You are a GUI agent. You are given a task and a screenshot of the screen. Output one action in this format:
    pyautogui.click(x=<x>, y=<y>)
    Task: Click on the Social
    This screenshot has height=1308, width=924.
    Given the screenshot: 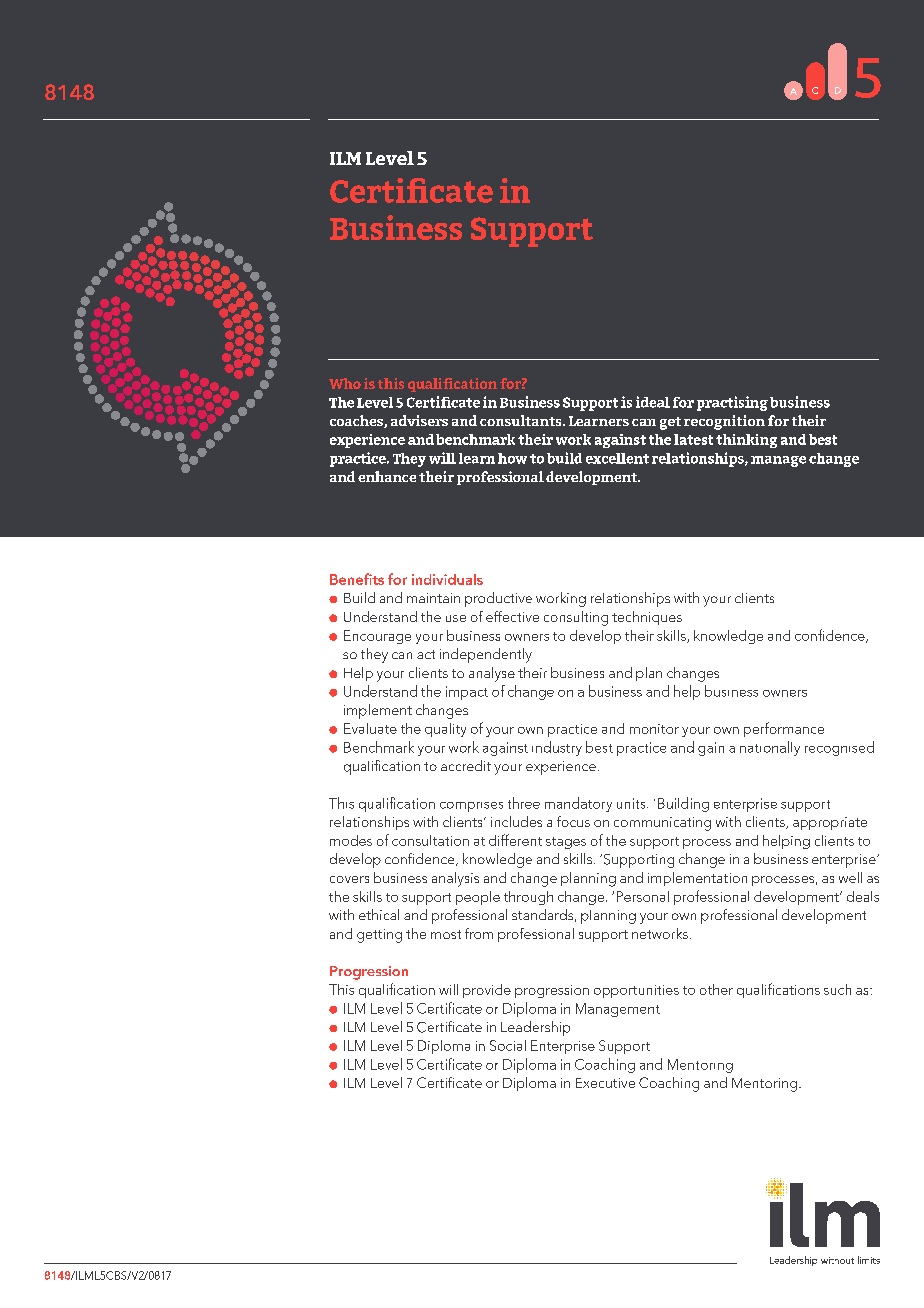 What is the action you would take?
    pyautogui.click(x=508, y=1045)
